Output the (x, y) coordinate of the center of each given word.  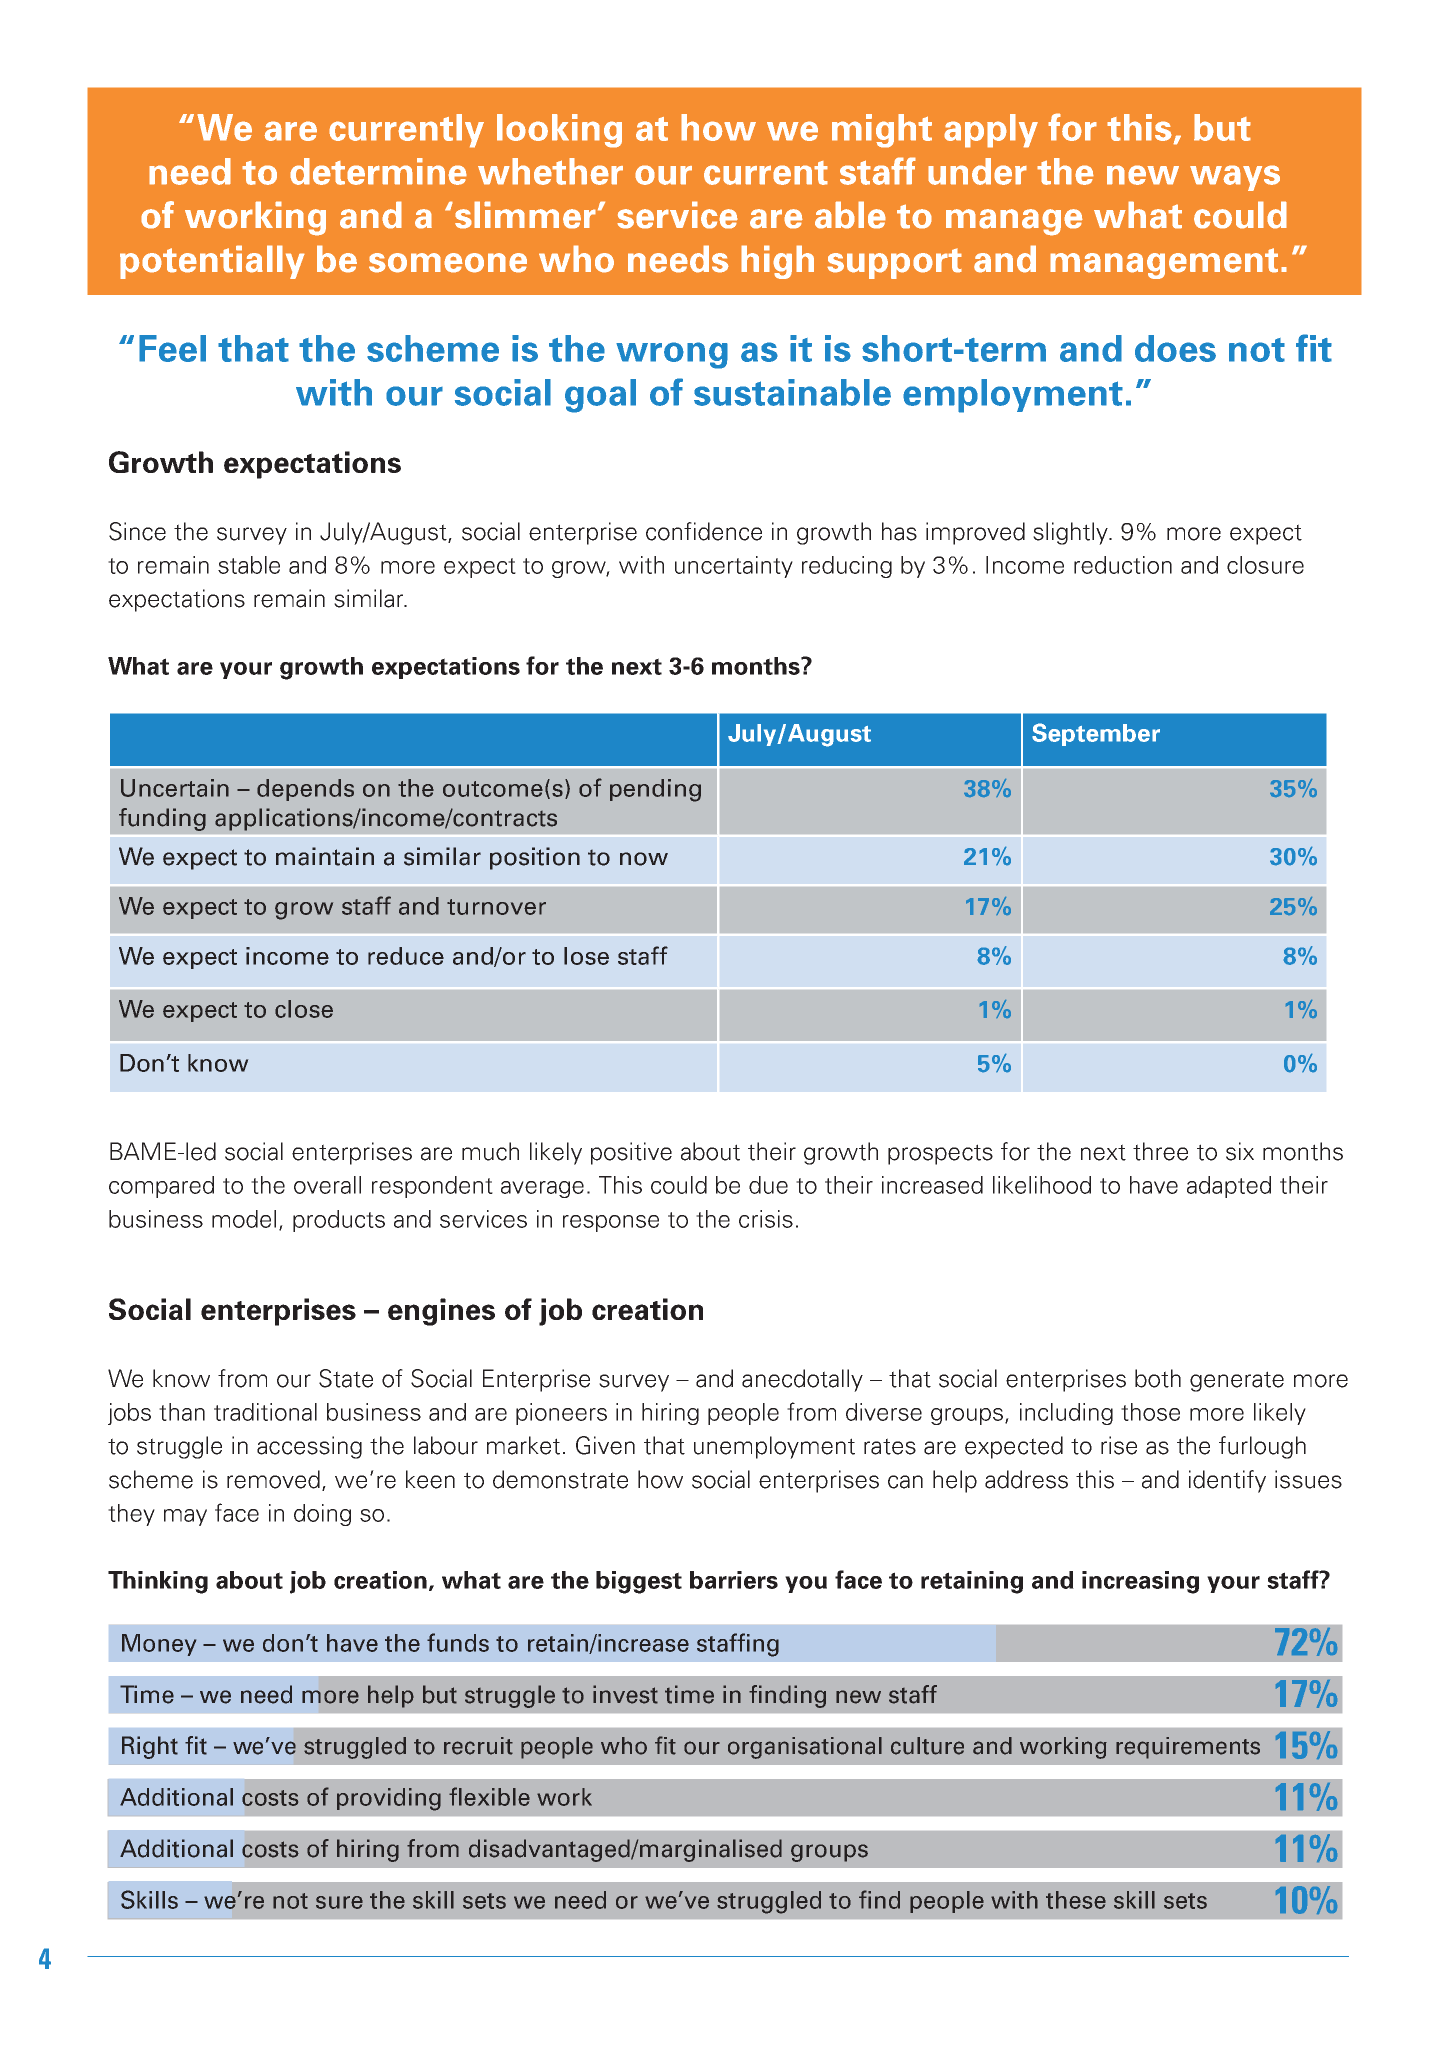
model (244, 1219)
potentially (212, 262)
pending (655, 790)
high (777, 262)
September (1096, 734)
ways (1235, 178)
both (1158, 1378)
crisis (766, 1219)
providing (389, 1799)
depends (305, 790)
